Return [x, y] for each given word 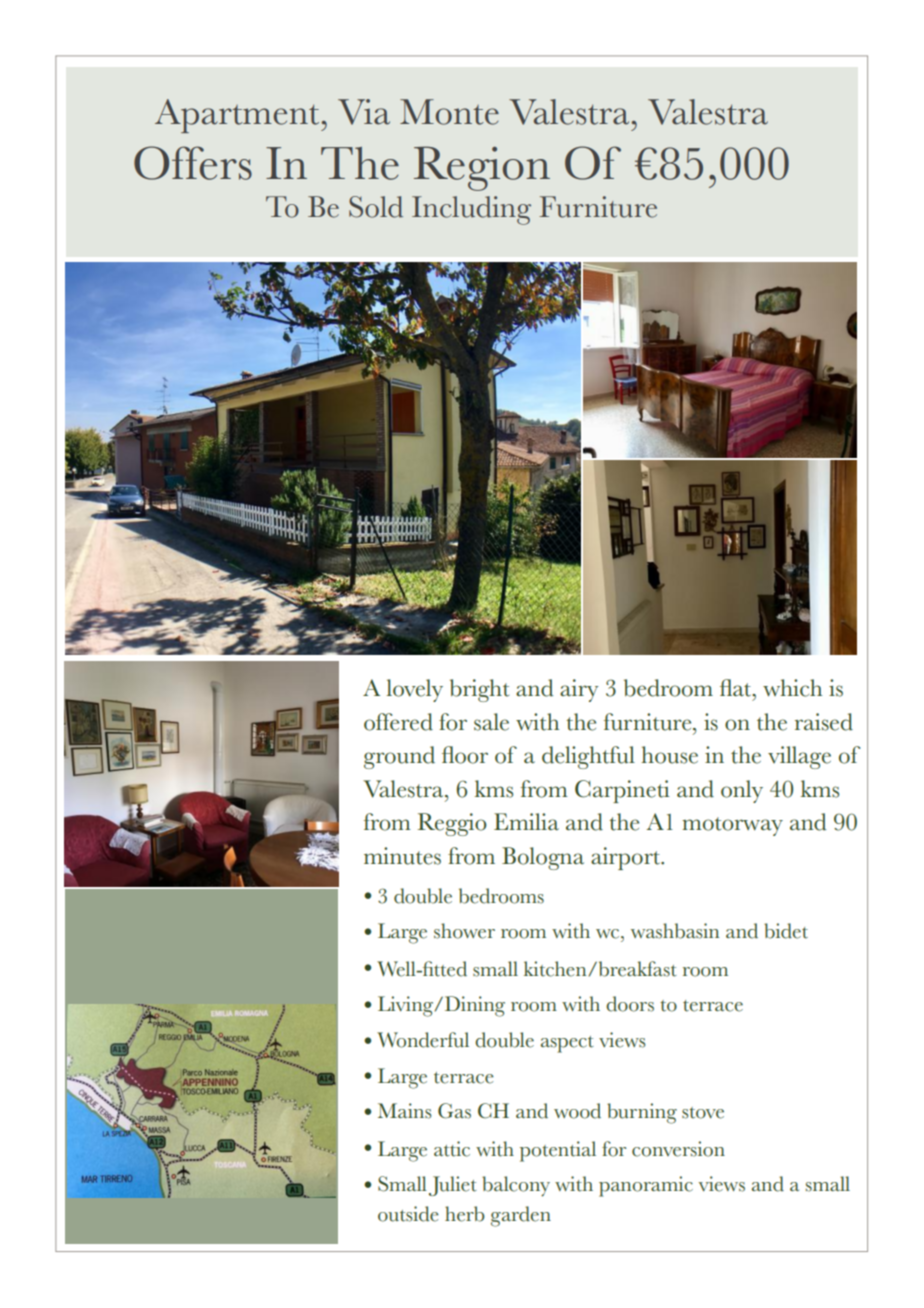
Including [471, 210]
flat [736, 688]
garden [521, 1216]
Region [482, 168]
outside [408, 1214]
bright [479, 690]
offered [398, 722]
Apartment [238, 116]
